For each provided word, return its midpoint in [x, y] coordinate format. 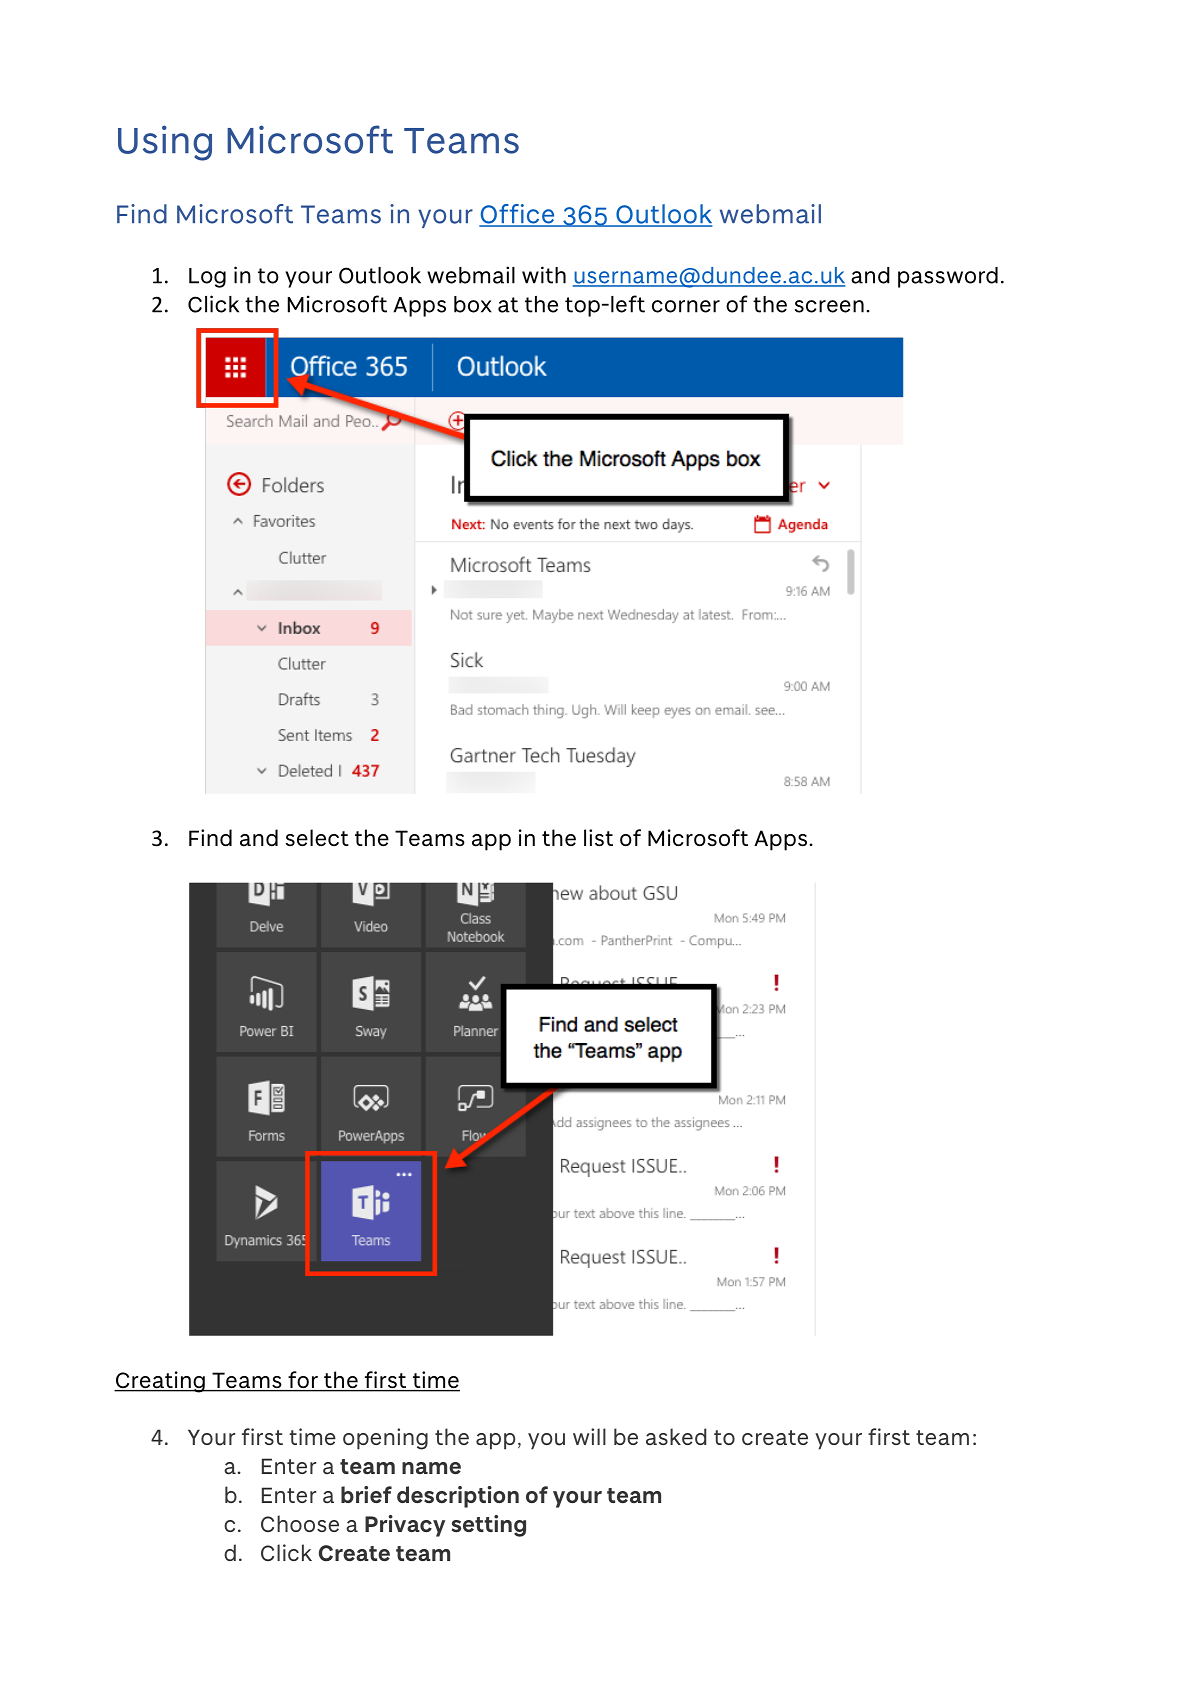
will [589, 1436]
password [948, 277]
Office [518, 215]
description [458, 1497]
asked [676, 1436]
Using [165, 143]
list [598, 838]
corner [686, 306]
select [317, 838]
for [303, 1381]
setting [489, 1526]
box [473, 304]
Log [207, 278]
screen [829, 306]
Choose [300, 1523]
